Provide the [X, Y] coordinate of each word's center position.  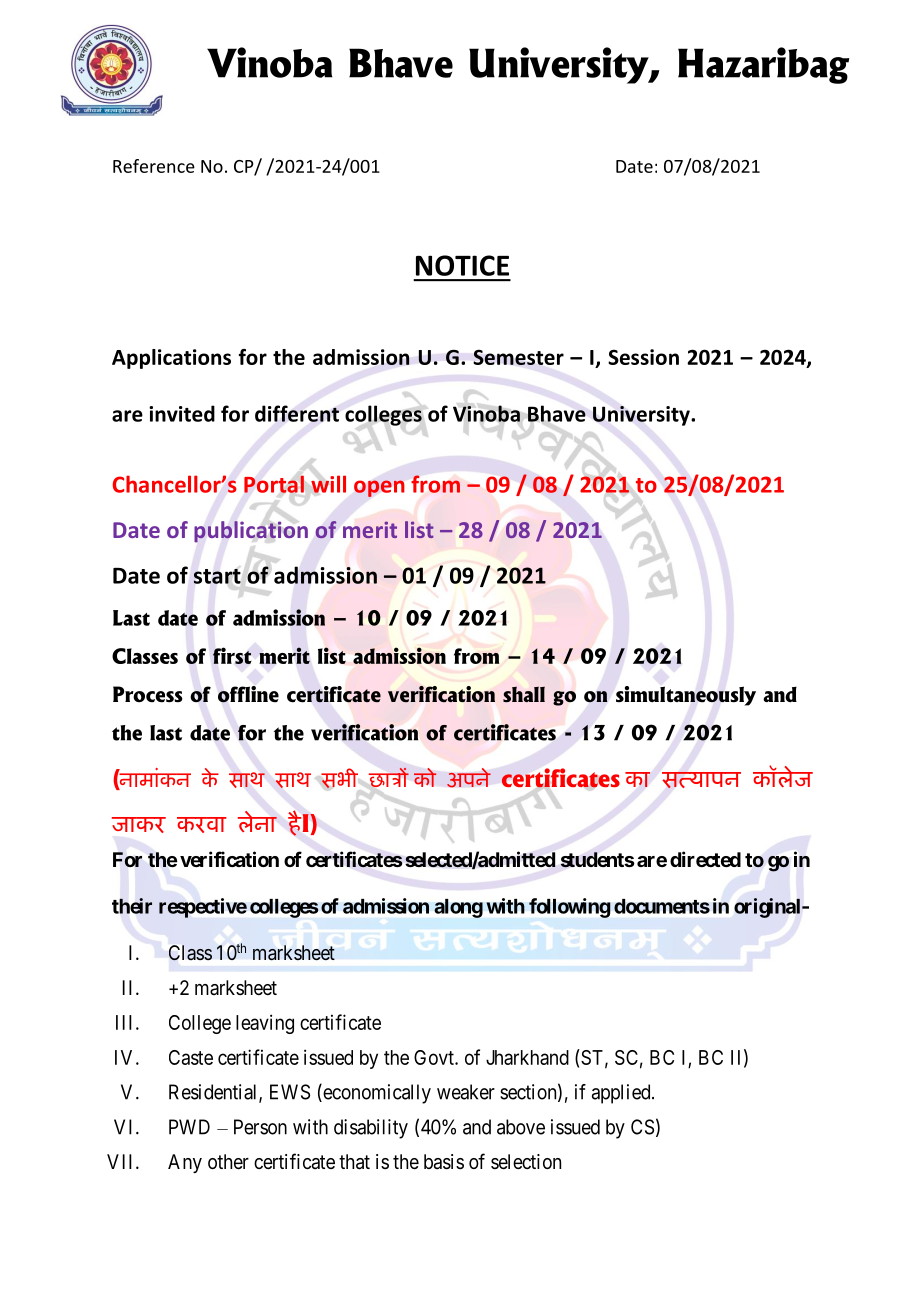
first [232, 655]
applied [622, 1094]
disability [371, 1129]
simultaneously [686, 696]
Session [643, 357]
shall [524, 694]
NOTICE [462, 265]
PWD [189, 1127]
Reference [154, 166]
